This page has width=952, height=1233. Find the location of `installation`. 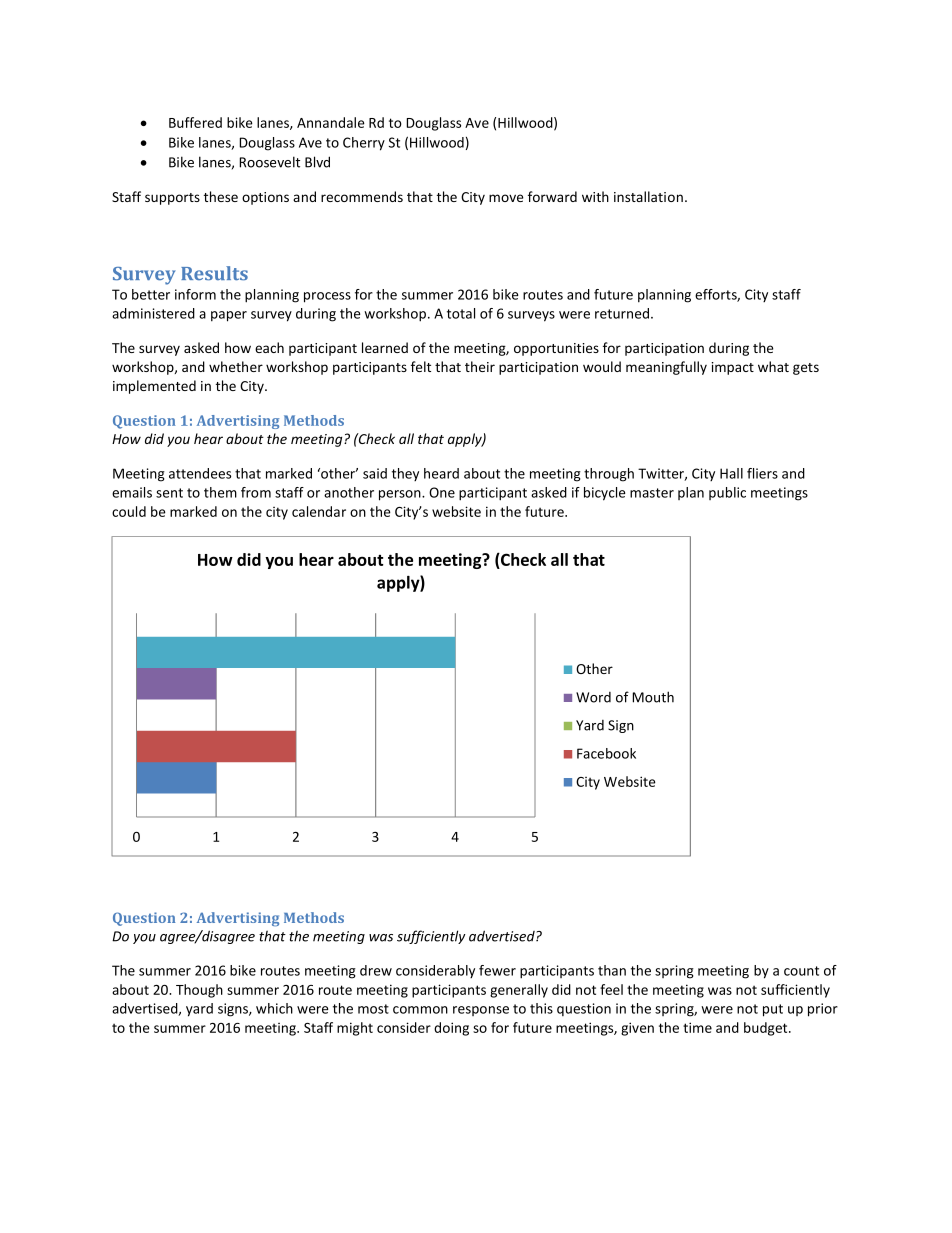

installation is located at coordinates (648, 196).
